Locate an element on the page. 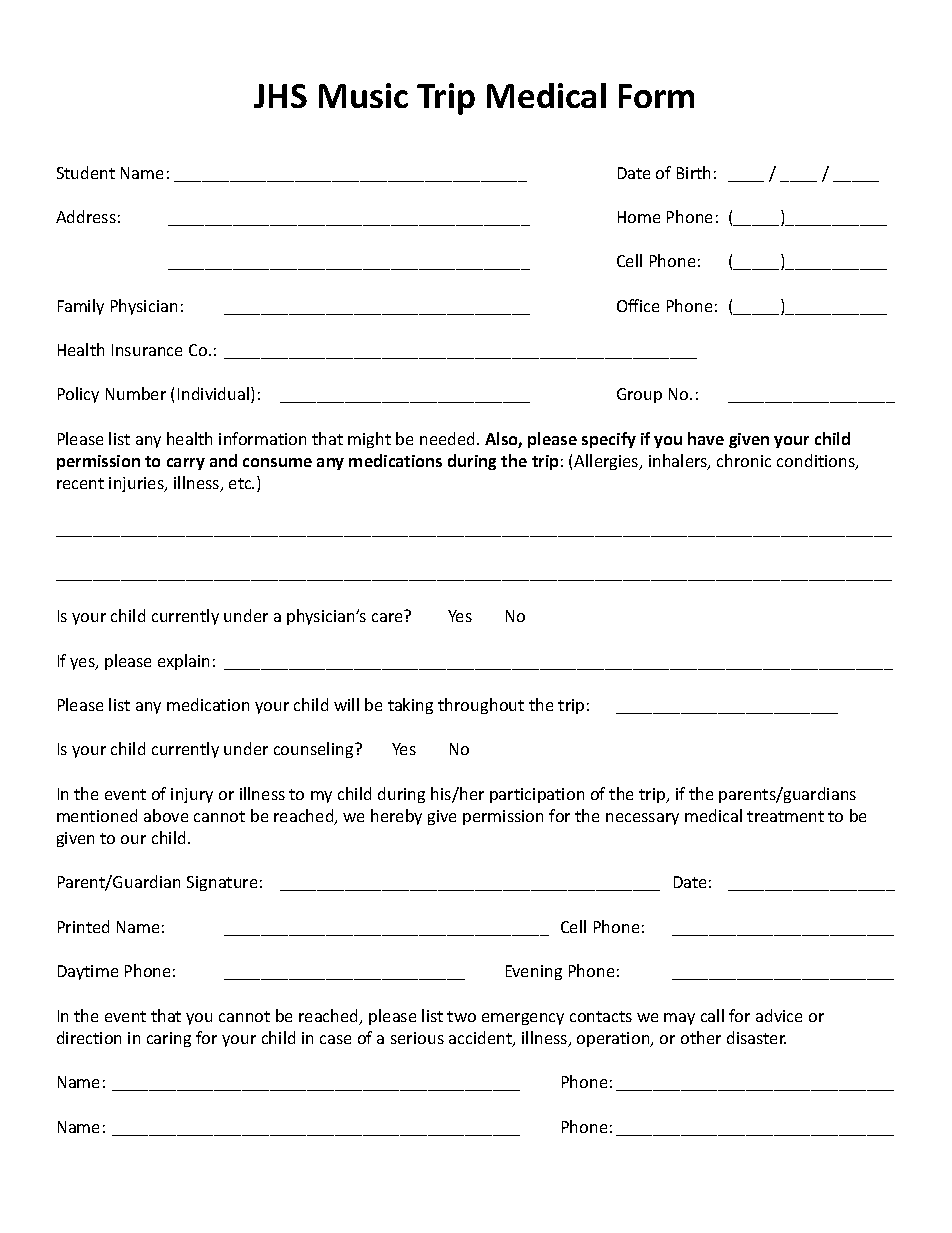 Image resolution: width=952 pixels, height=1233 pixels. Number is located at coordinates (136, 393).
